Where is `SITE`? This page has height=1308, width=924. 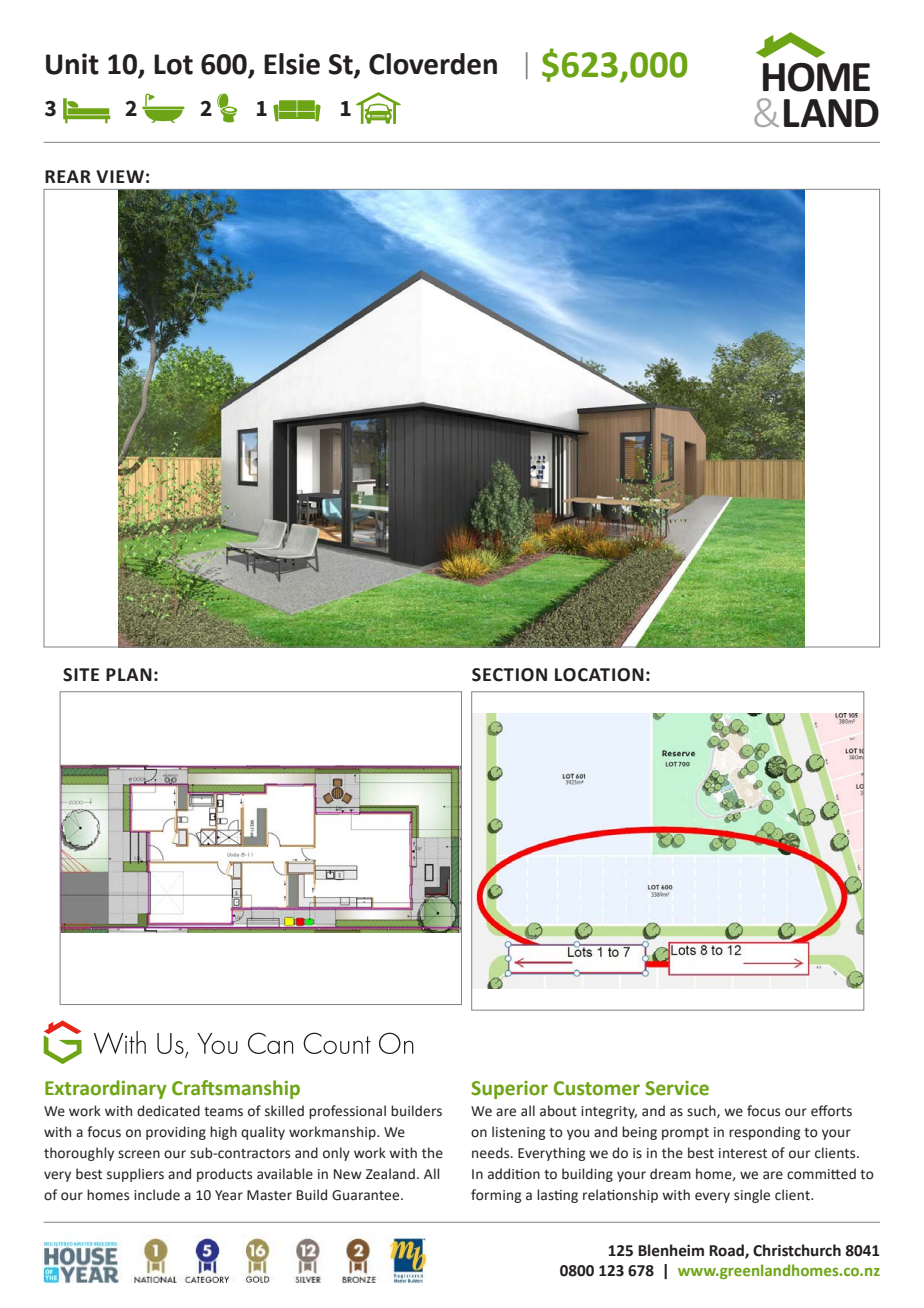 SITE is located at coordinates (81, 675).
